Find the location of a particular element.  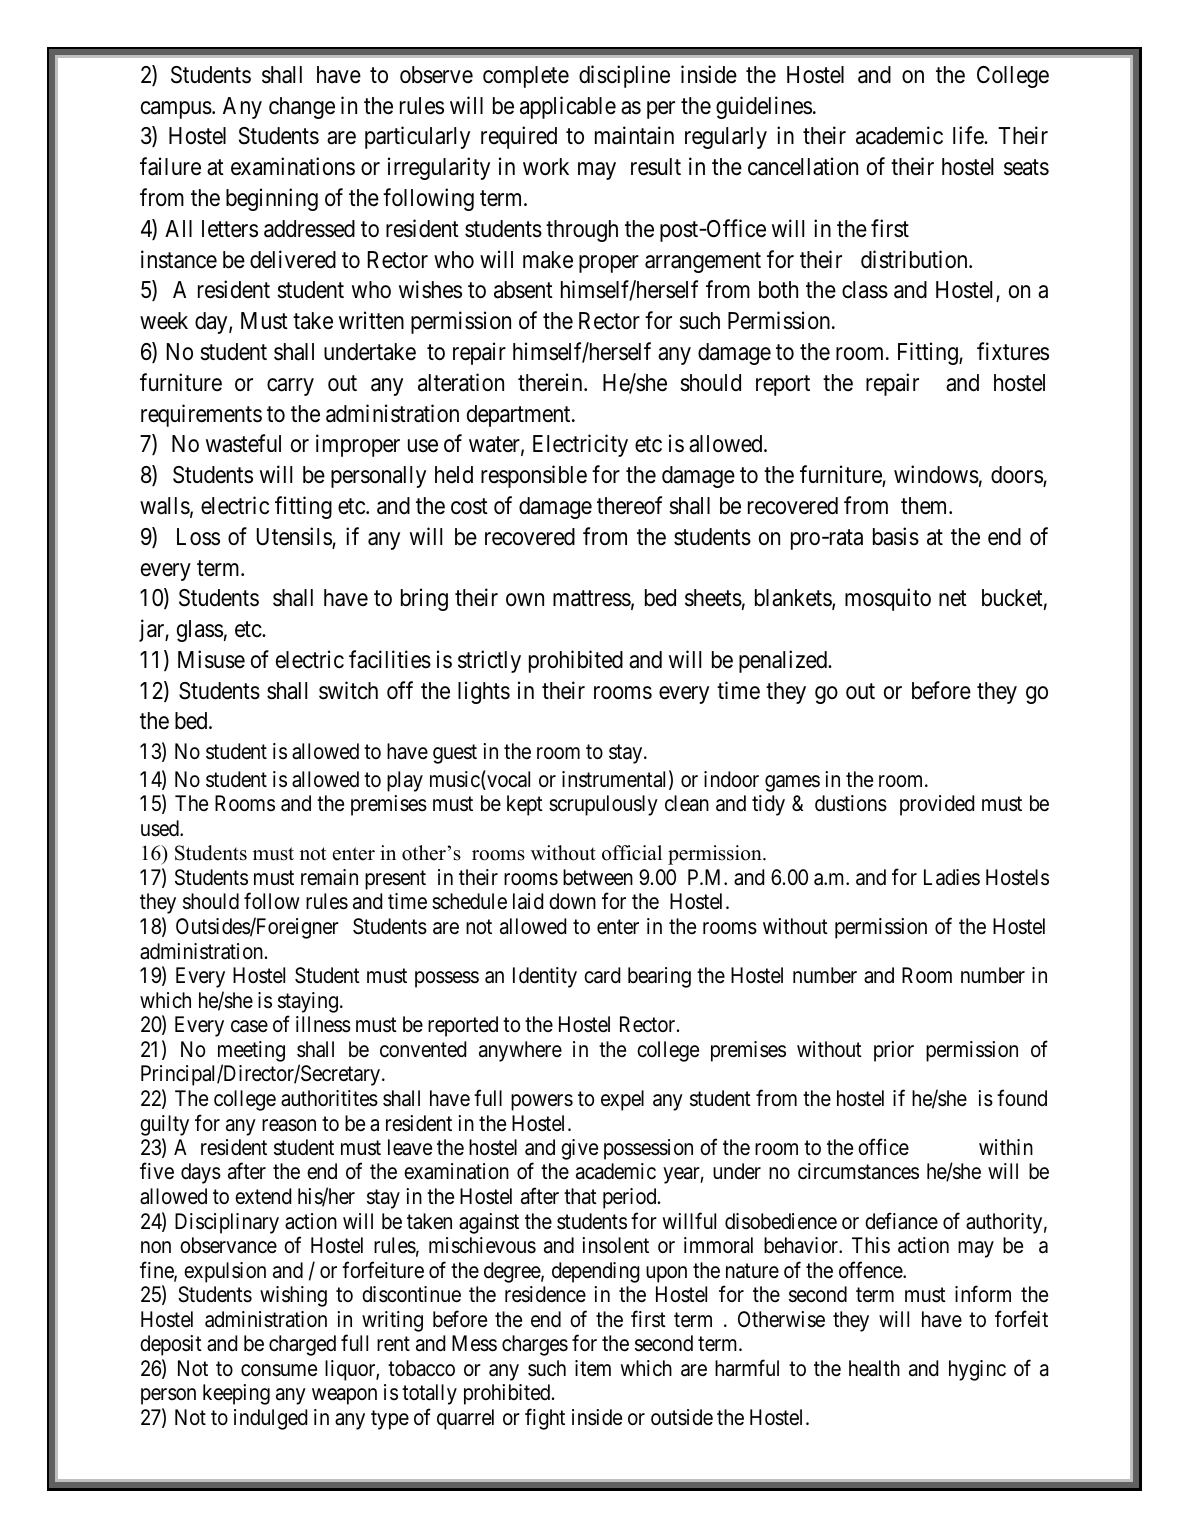

life is located at coordinates (969, 135).
